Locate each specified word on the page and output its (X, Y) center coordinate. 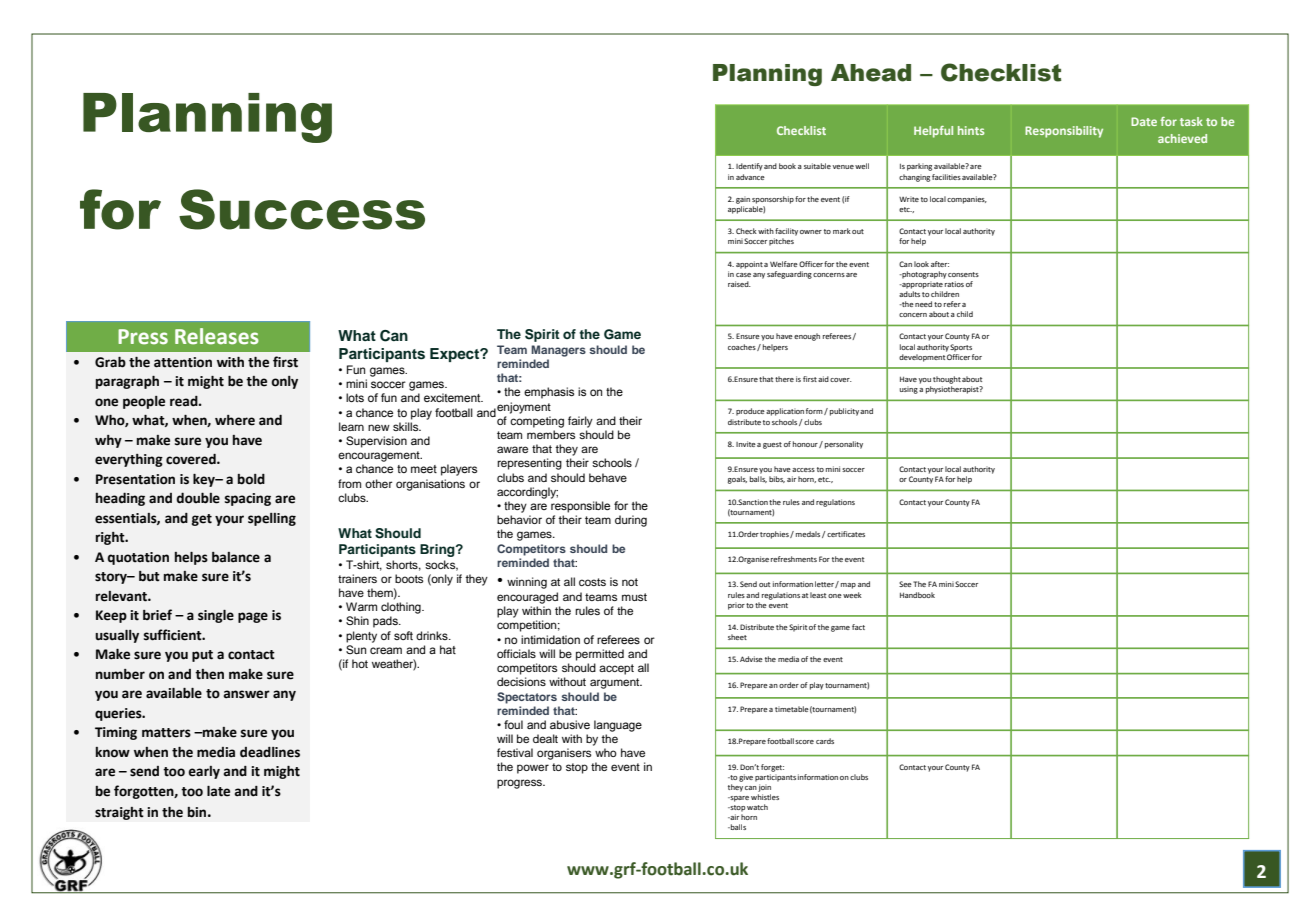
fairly (580, 422)
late (218, 791)
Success (302, 209)
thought (947, 380)
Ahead (871, 73)
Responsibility (1064, 132)
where (235, 420)
